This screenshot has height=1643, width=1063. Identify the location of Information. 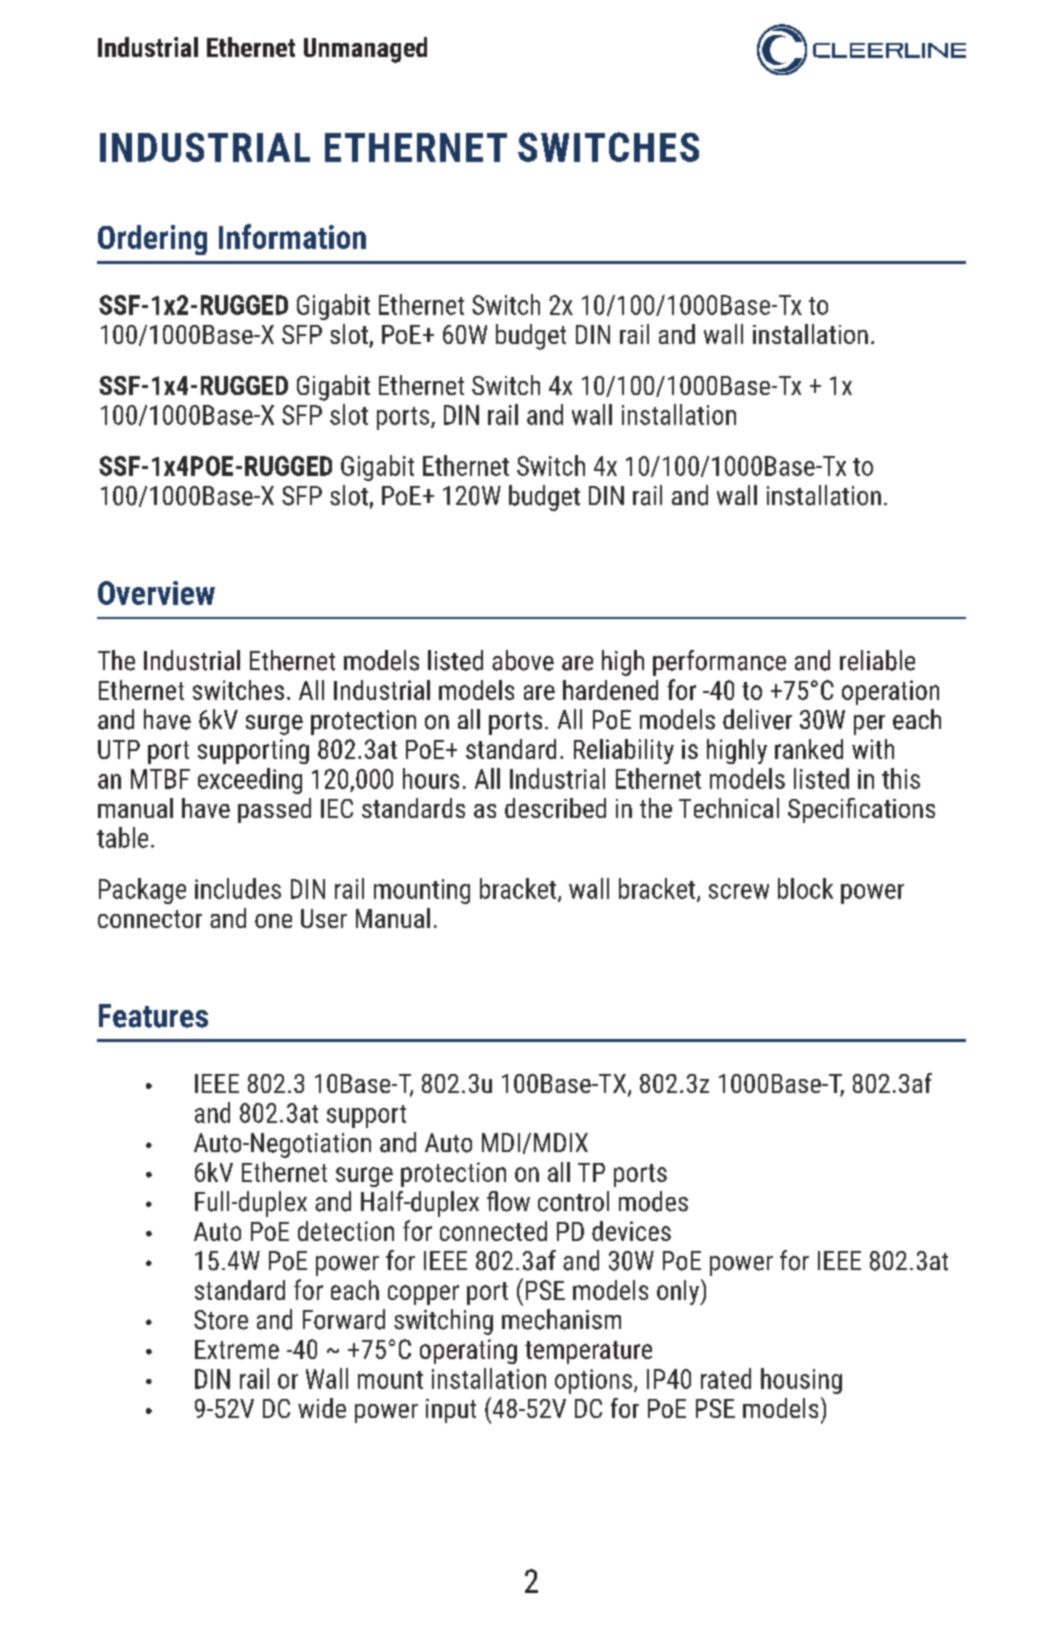
(292, 236).
